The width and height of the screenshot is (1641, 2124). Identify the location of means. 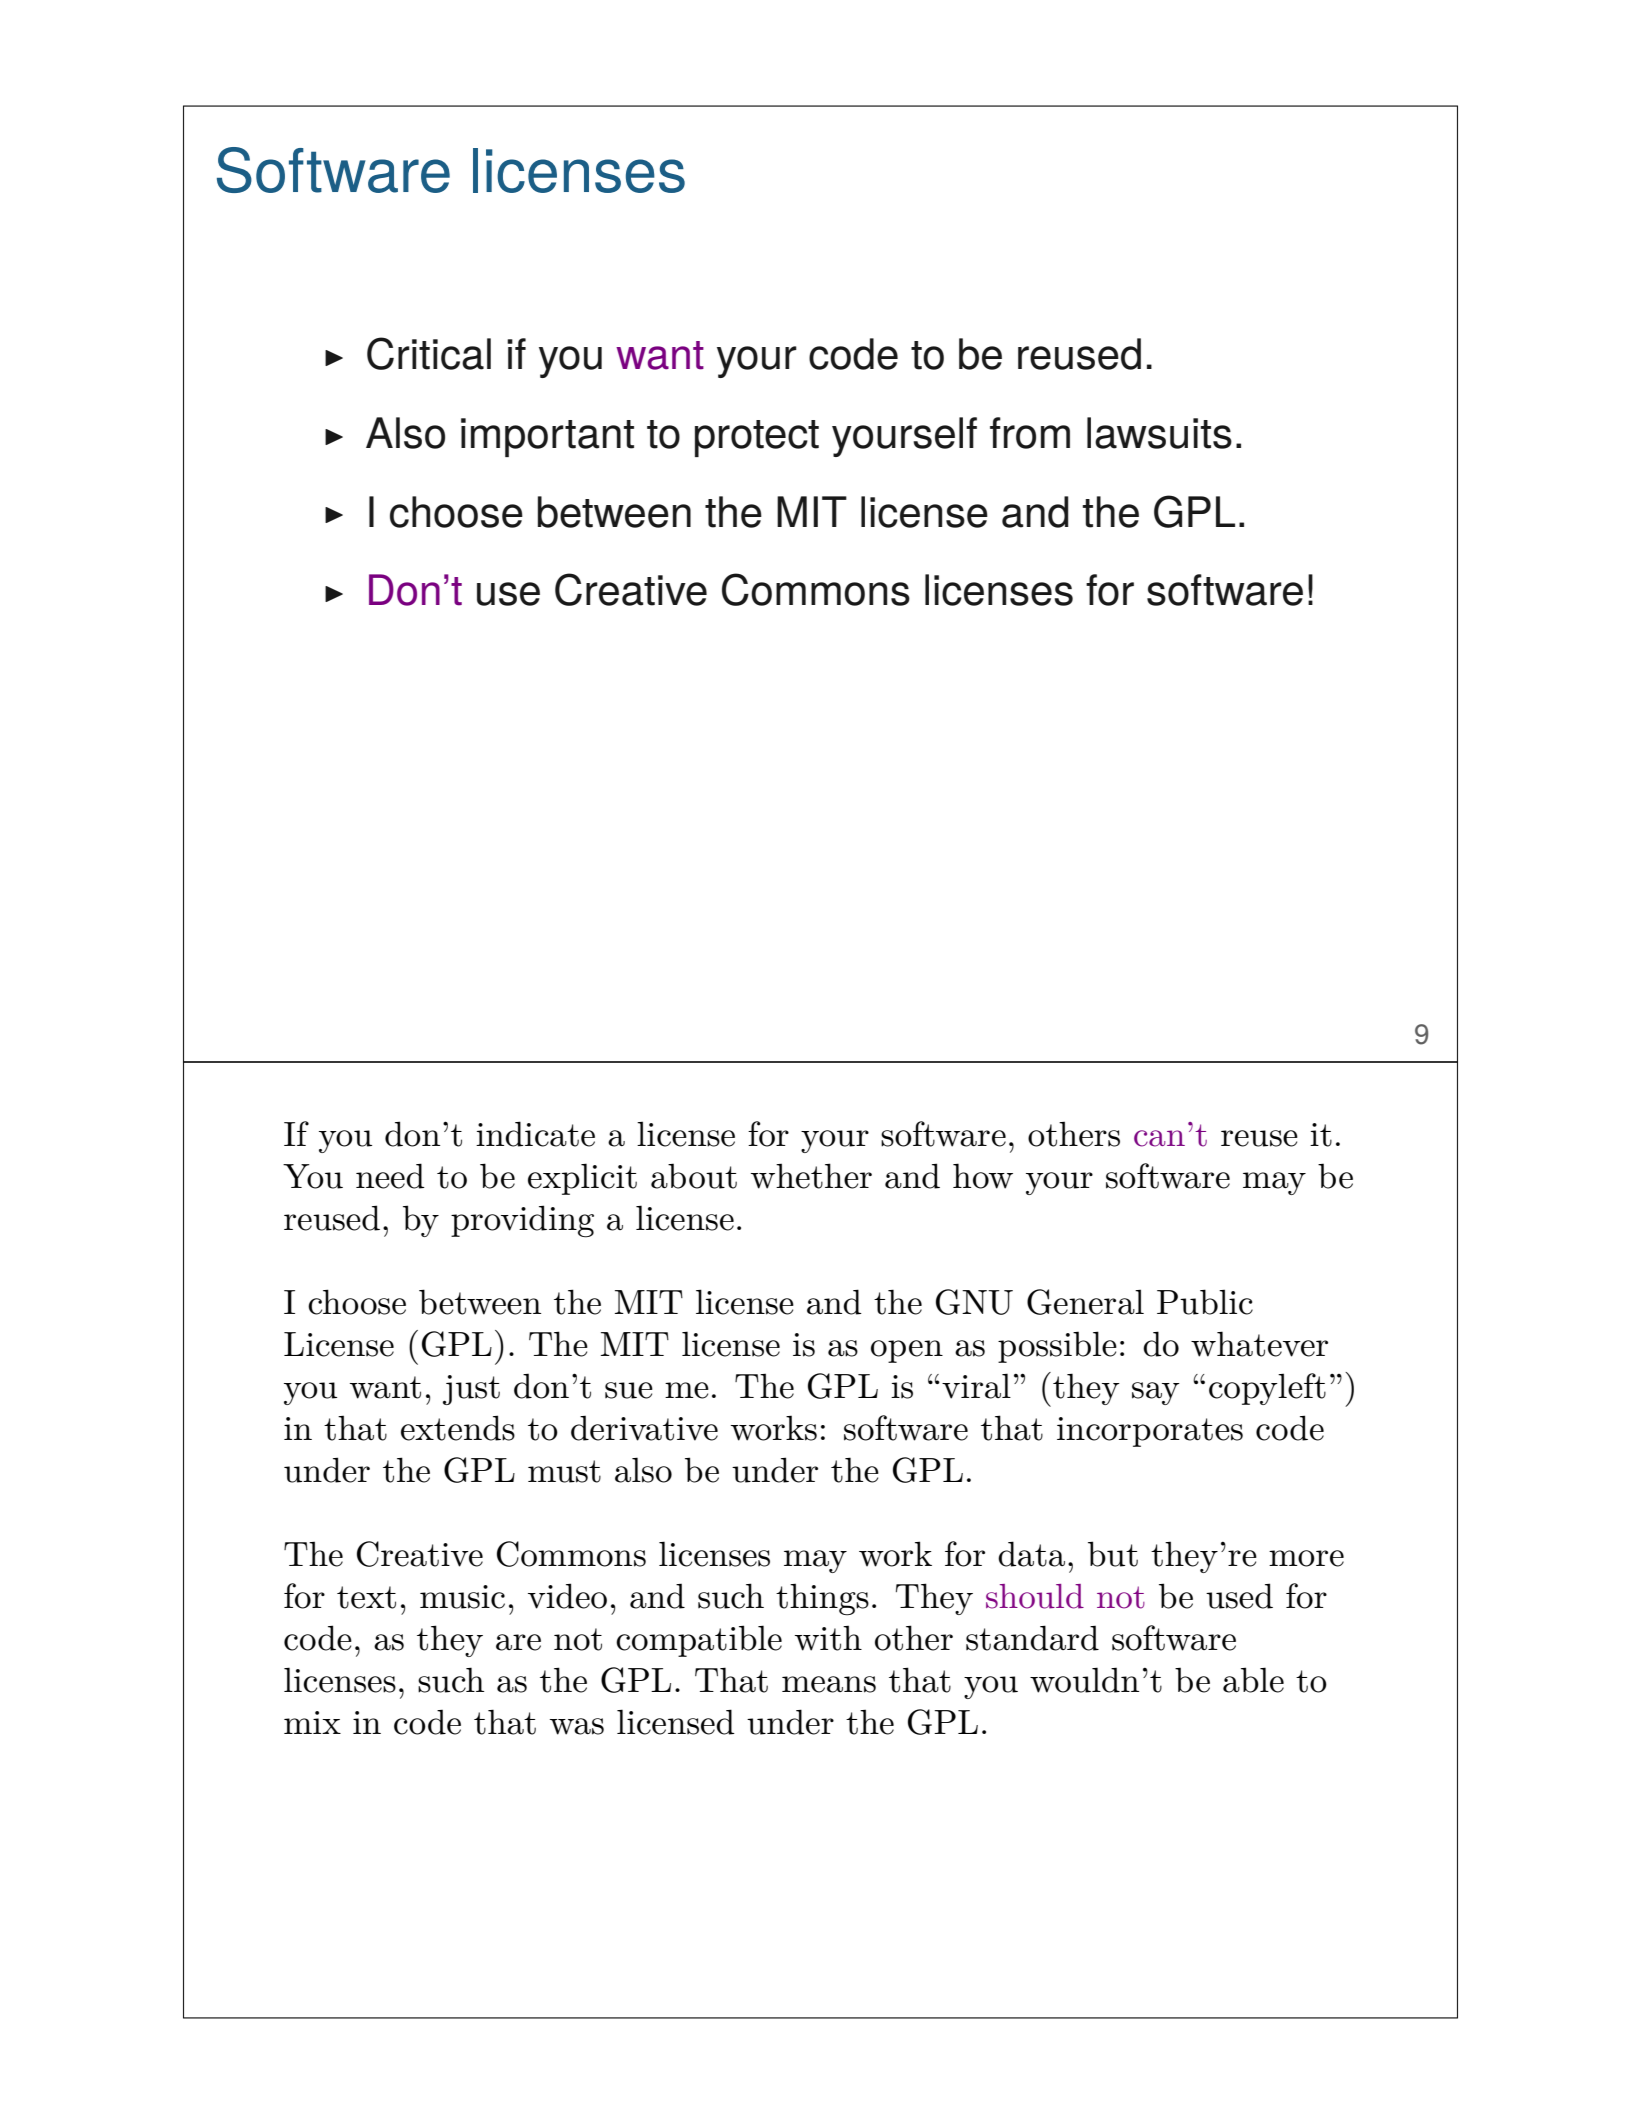
(829, 1684).
